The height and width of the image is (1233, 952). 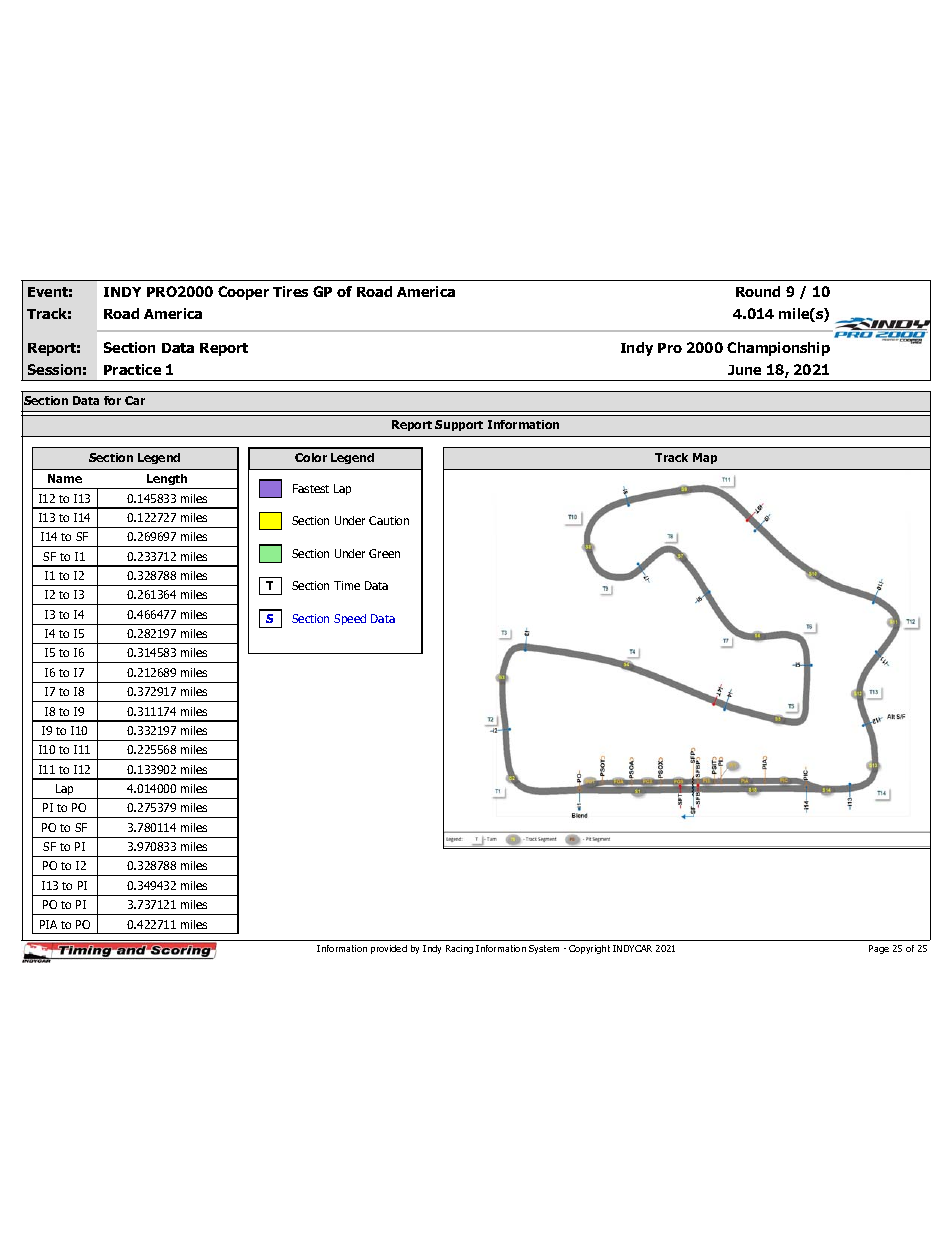 I want to click on provided, so click(x=389, y=949).
